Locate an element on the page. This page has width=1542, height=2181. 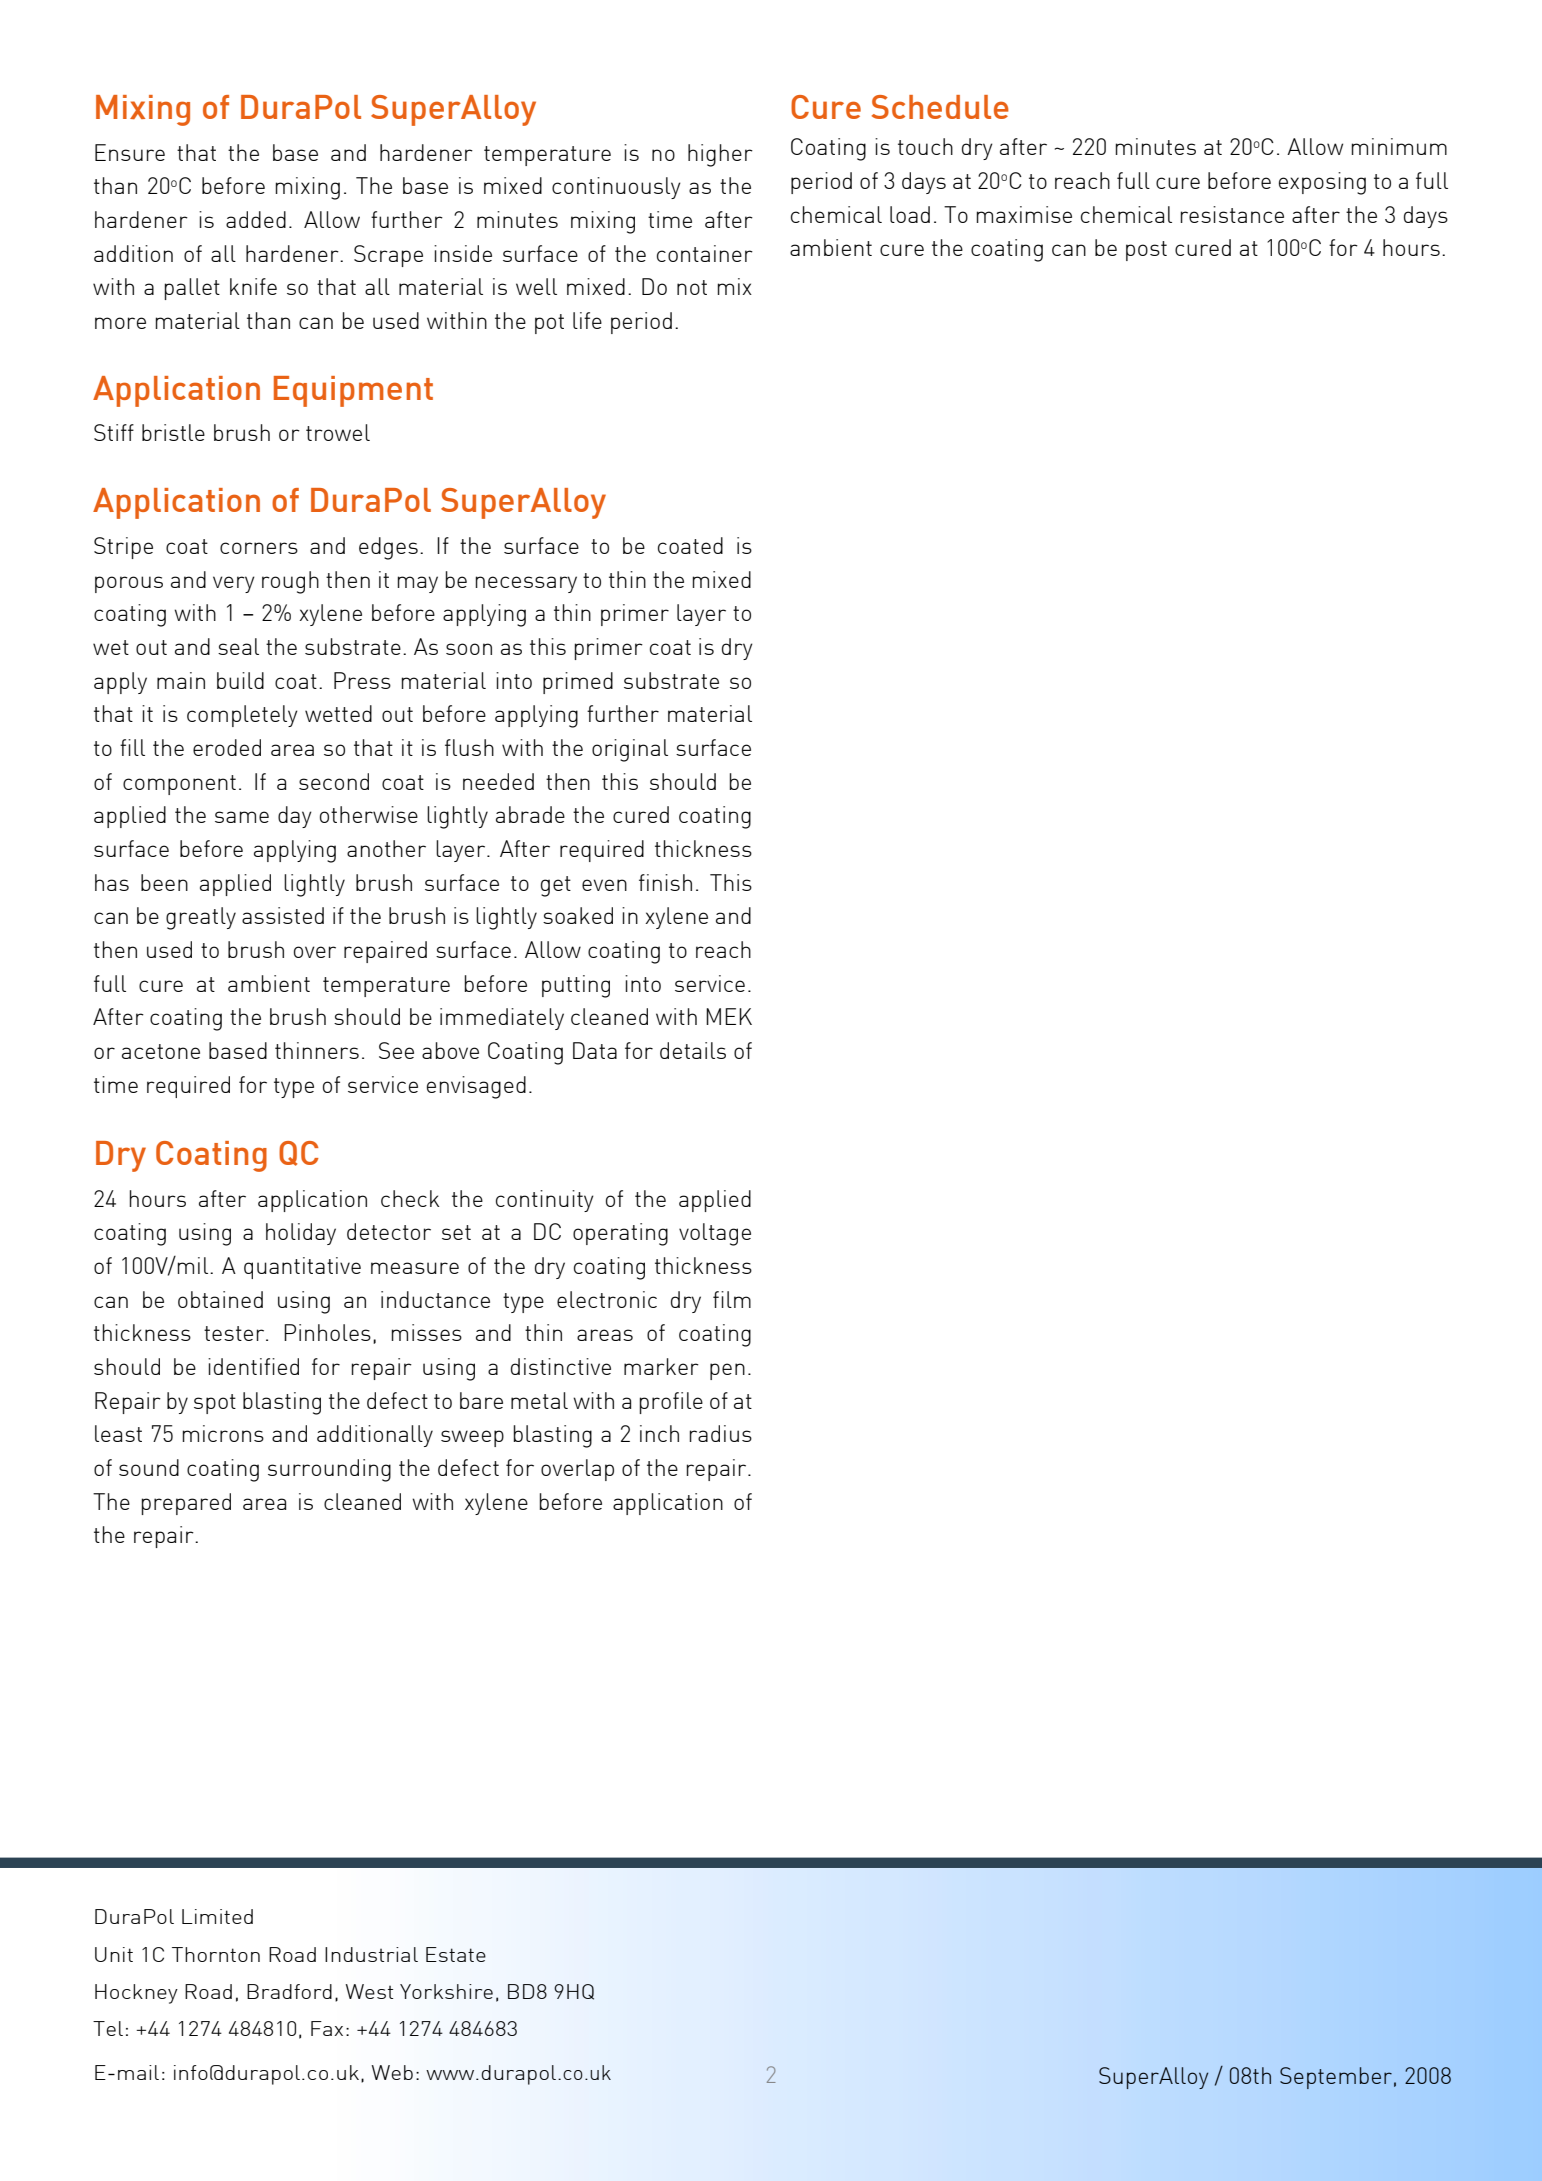
radius is located at coordinates (720, 1433).
